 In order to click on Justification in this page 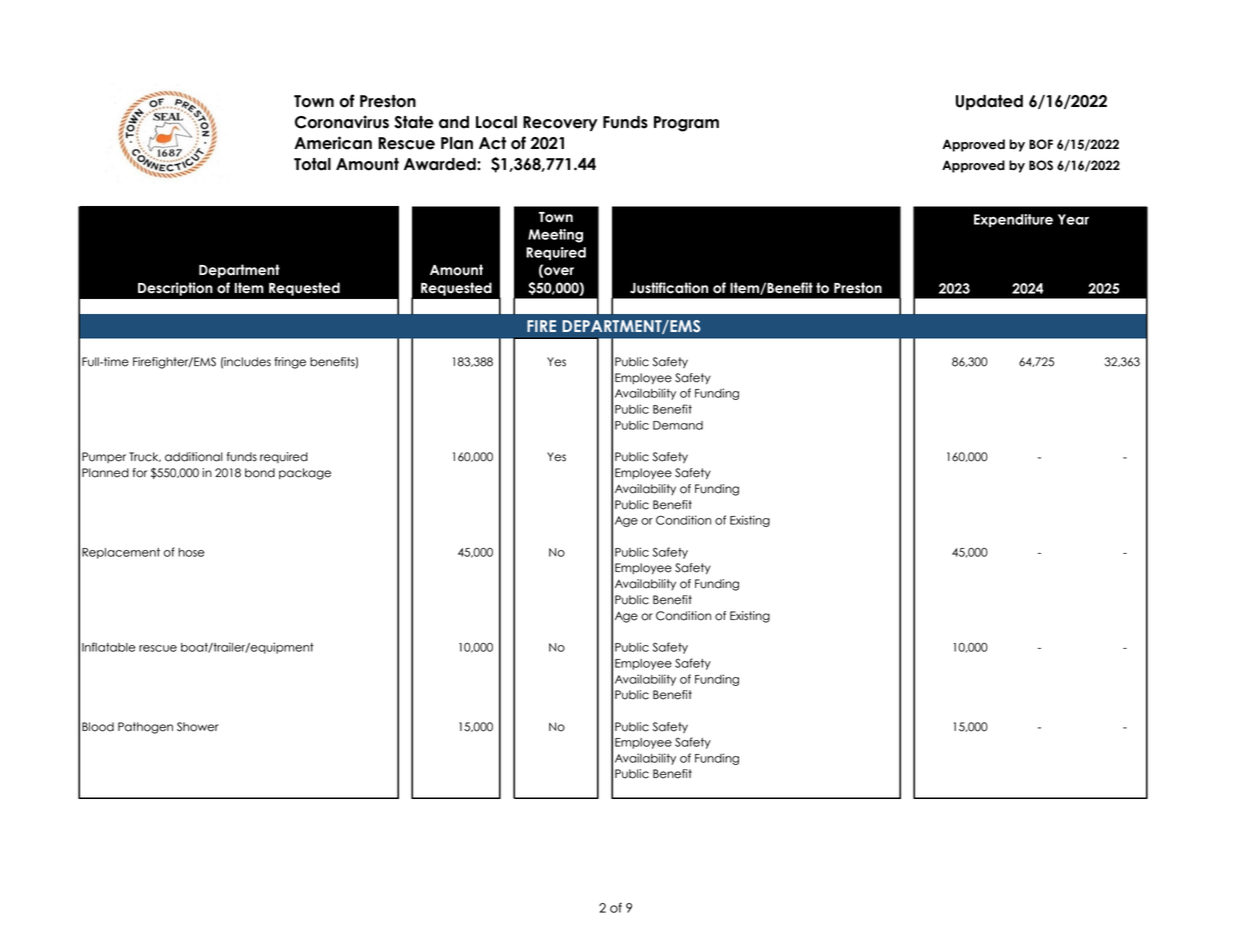, I will do `click(669, 288)`.
